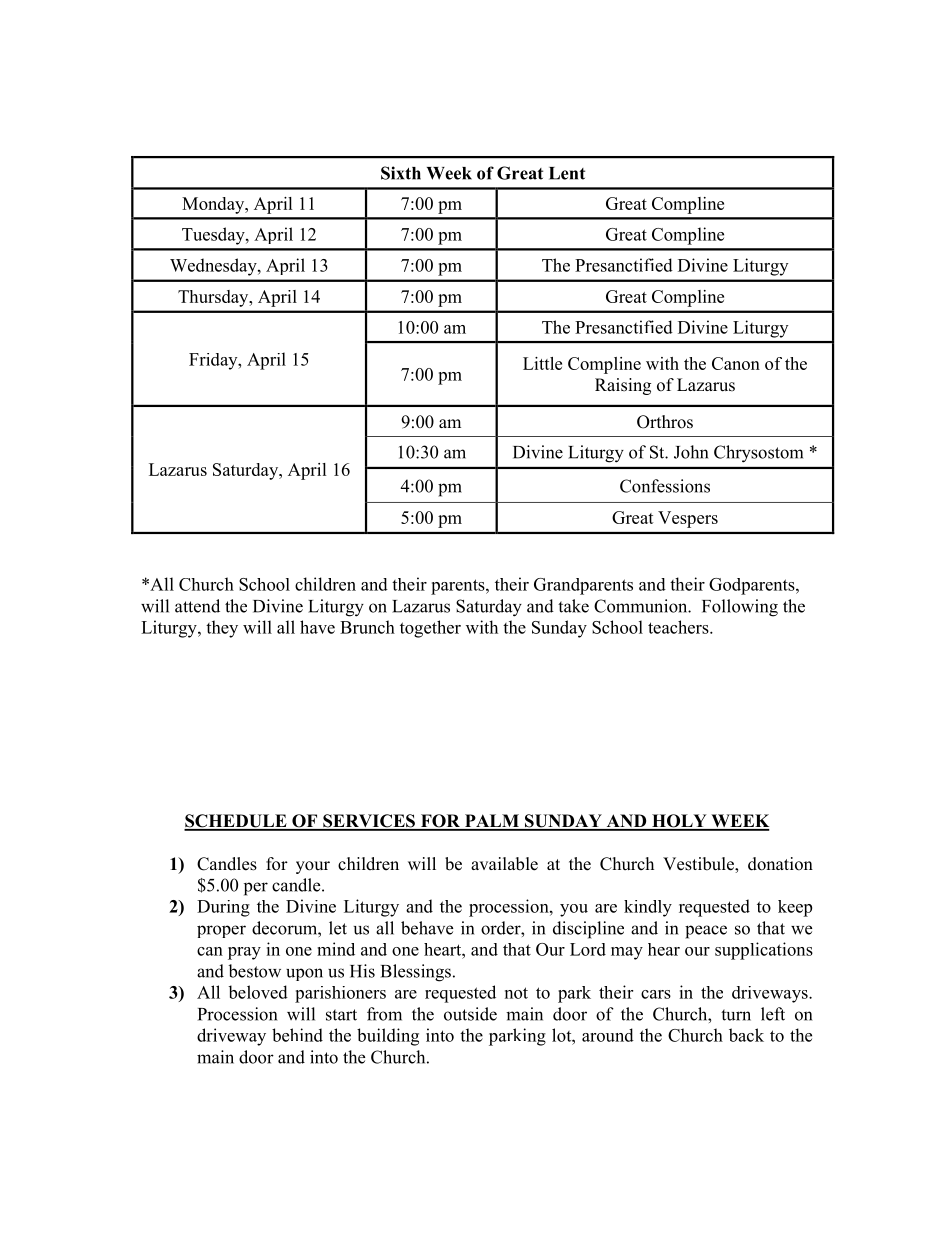  Describe the element at coordinates (736, 363) in the image. I see `Canon` at that location.
